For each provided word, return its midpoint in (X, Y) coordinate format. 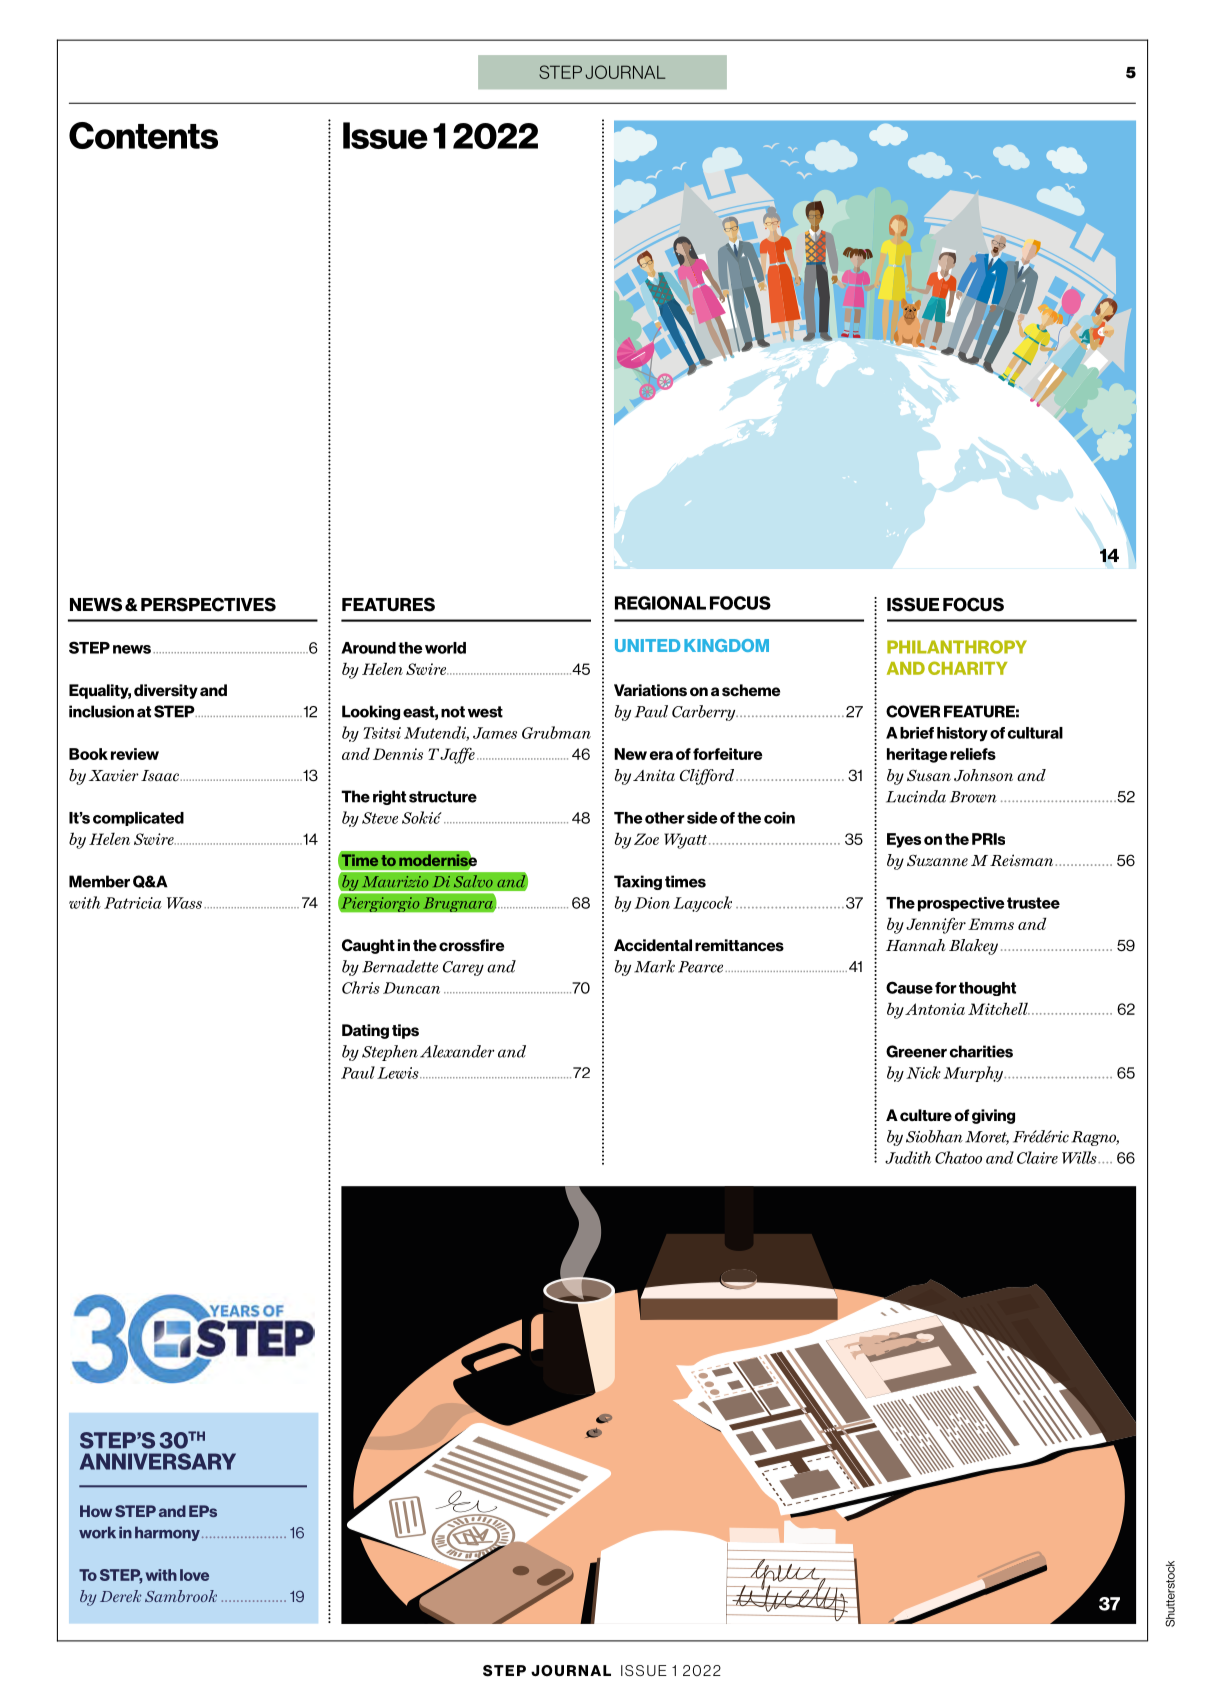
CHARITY (968, 668)
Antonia (935, 1009)
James (495, 733)
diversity (166, 691)
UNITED (647, 645)
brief (917, 733)
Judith (908, 1157)
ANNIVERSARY (158, 1461)
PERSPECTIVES (208, 604)
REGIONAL (660, 603)
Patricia (133, 903)
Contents (143, 135)
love (194, 1575)
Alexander (457, 1051)
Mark (654, 966)
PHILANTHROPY (957, 647)
